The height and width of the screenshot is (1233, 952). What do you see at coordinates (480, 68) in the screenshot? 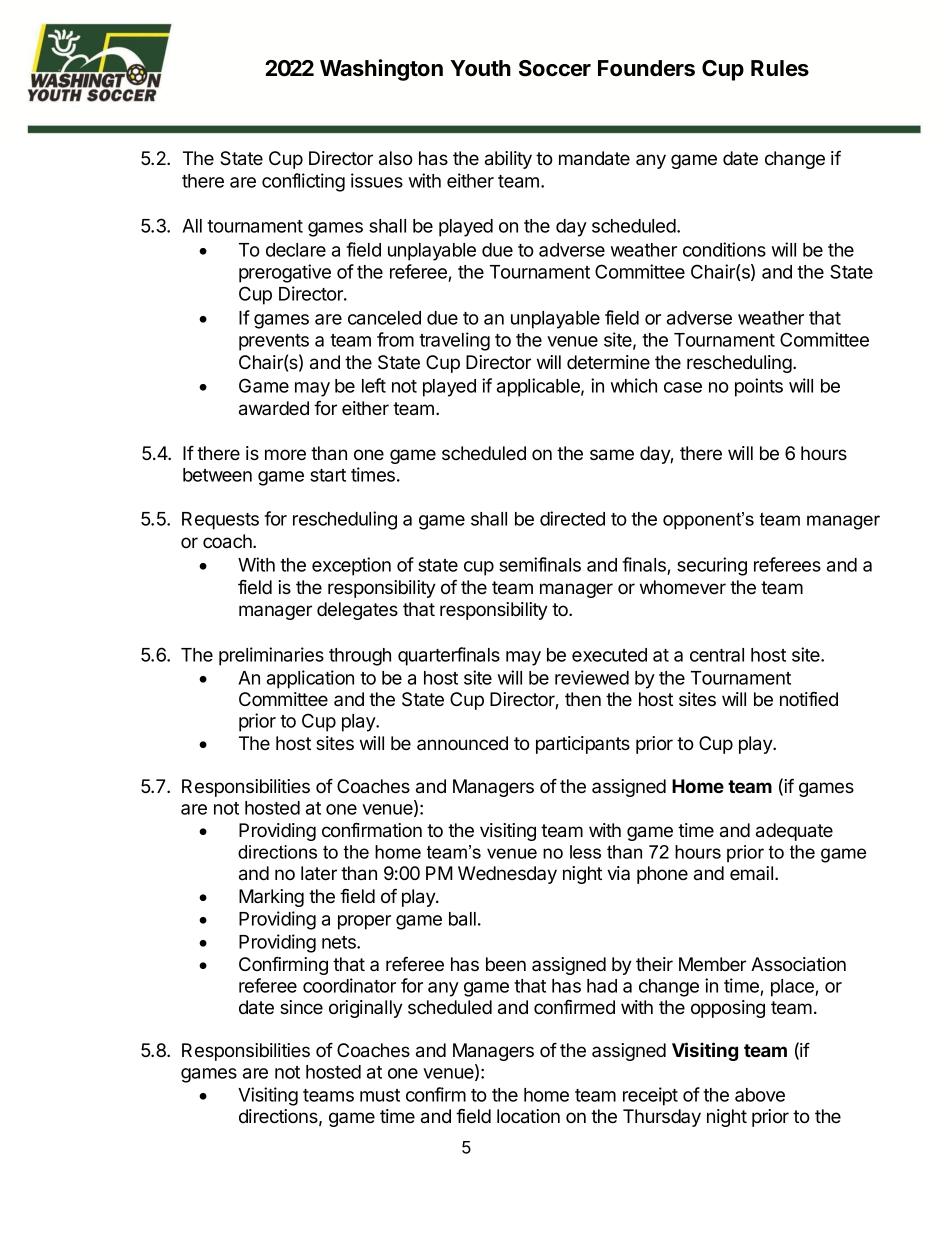
I see `Youth` at bounding box center [480, 68].
